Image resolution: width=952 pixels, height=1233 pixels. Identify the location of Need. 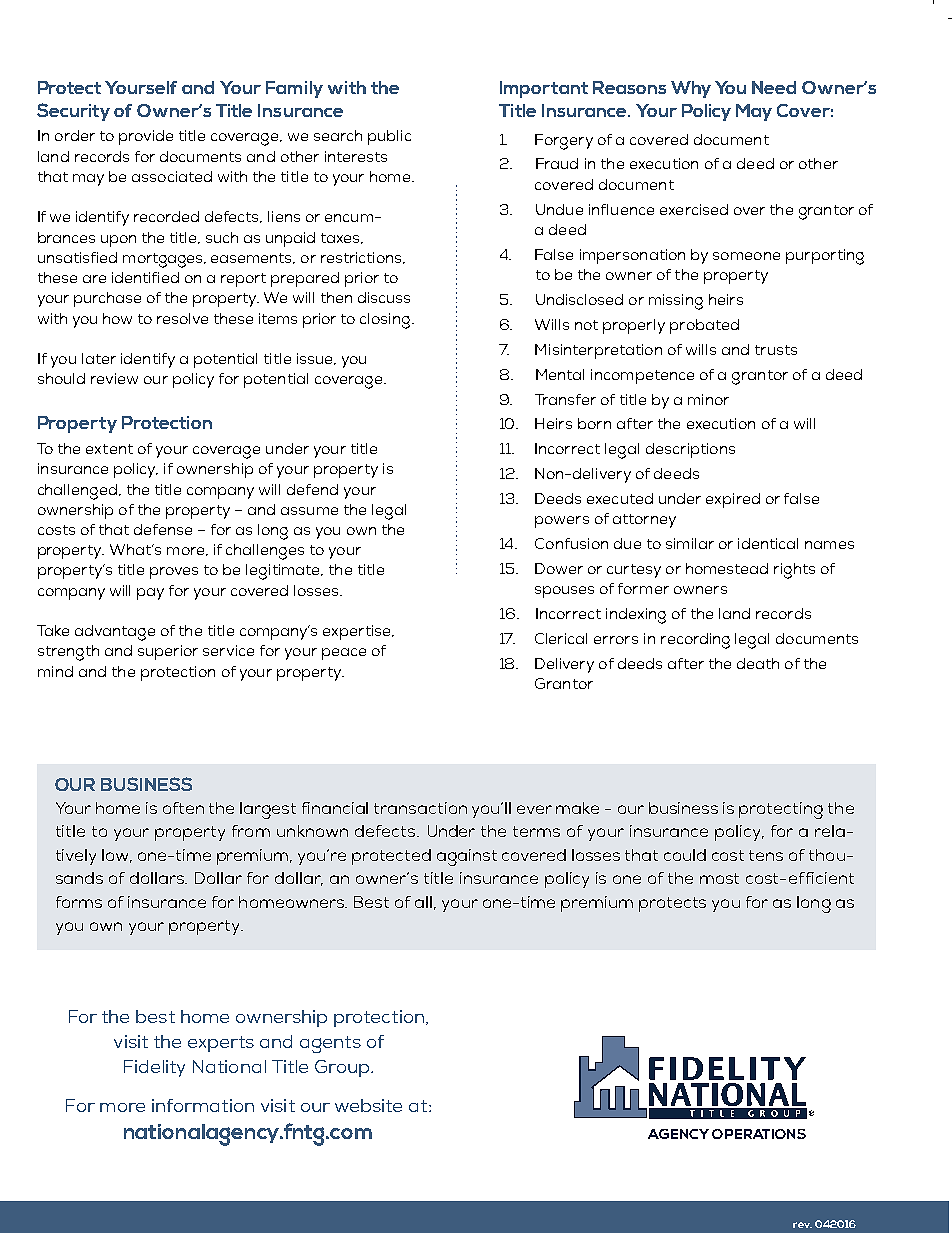
(774, 87).
